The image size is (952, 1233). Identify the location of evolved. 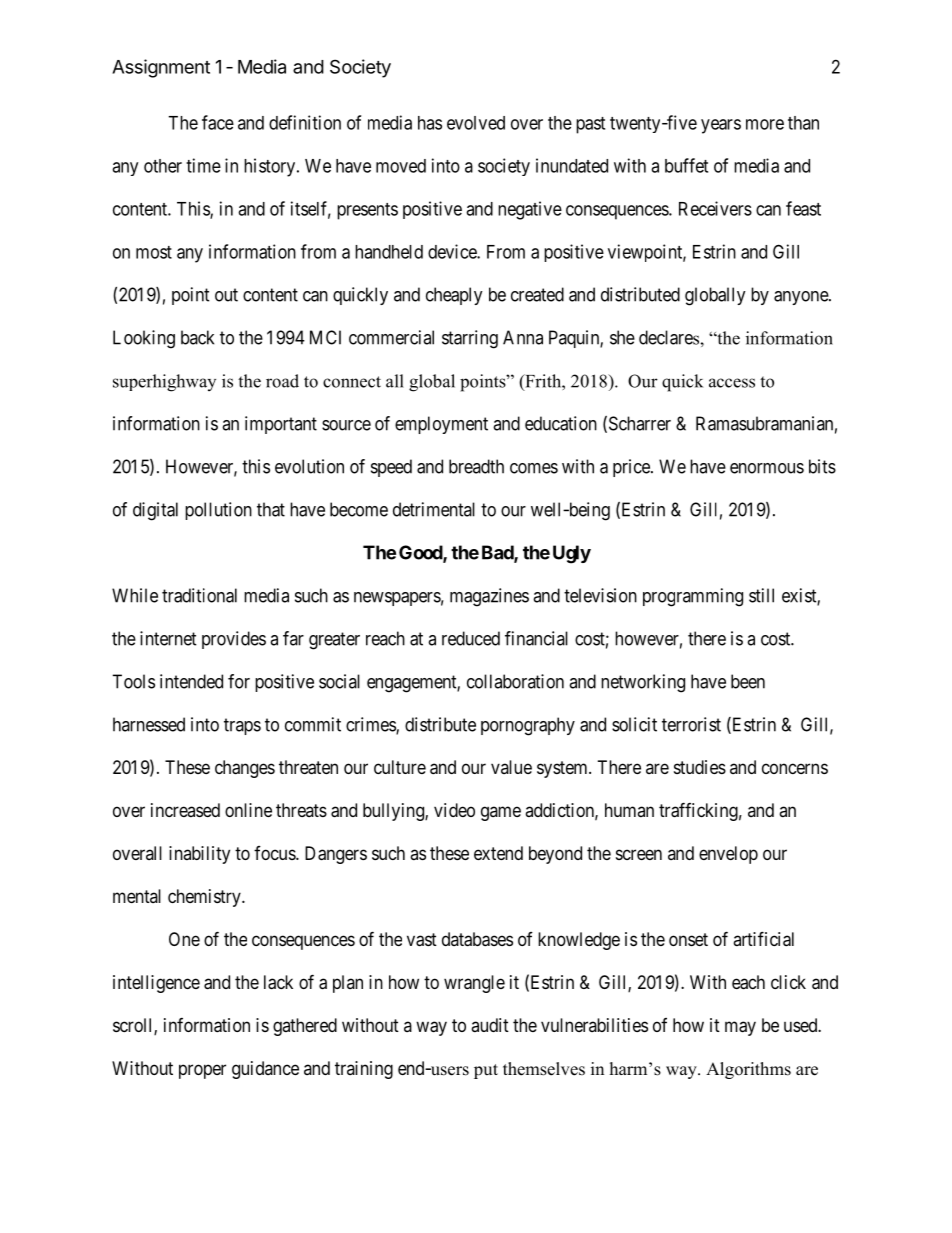
(476, 123).
